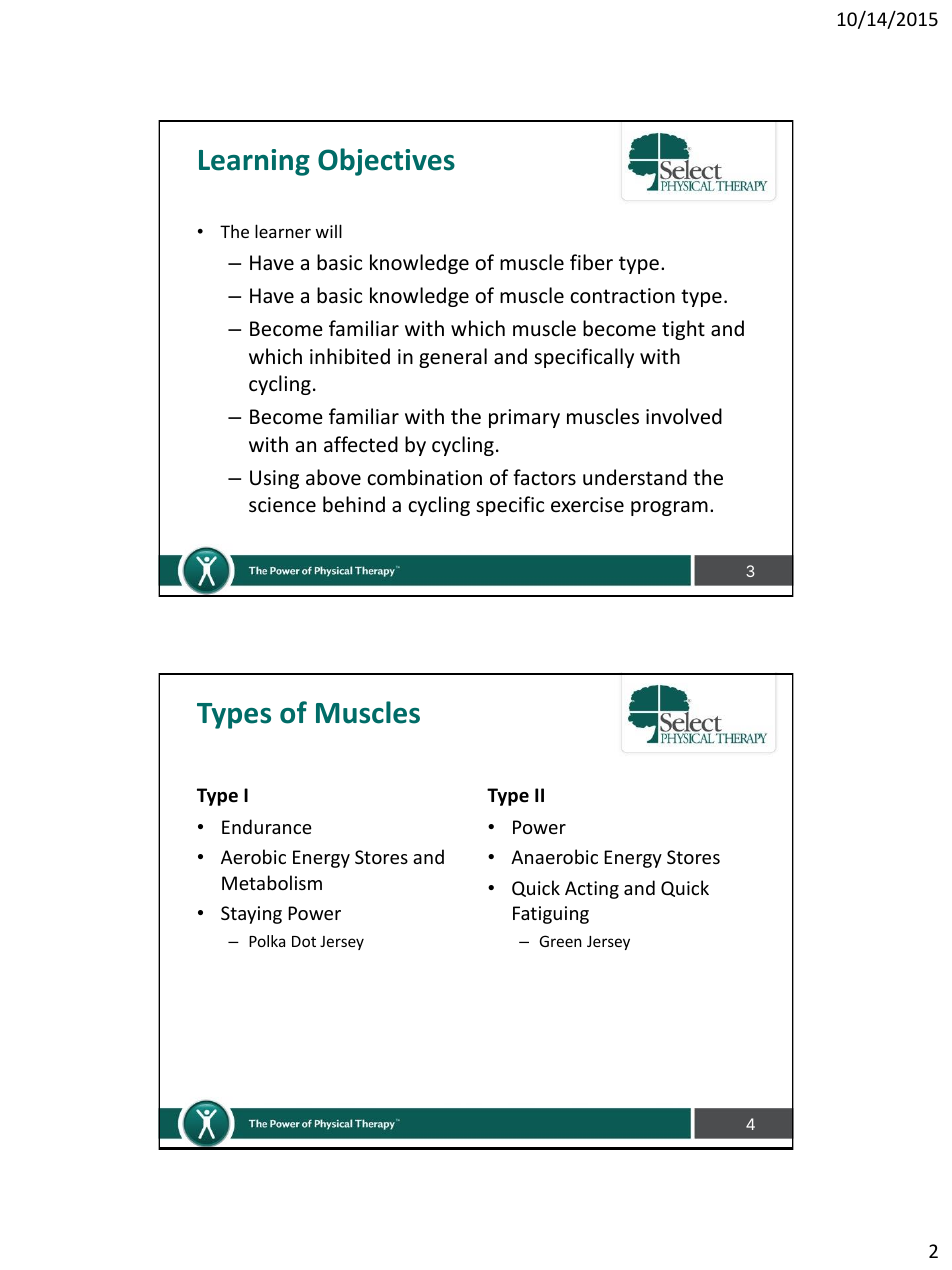 Image resolution: width=952 pixels, height=1270 pixels. I want to click on Metabolism, so click(272, 882).
